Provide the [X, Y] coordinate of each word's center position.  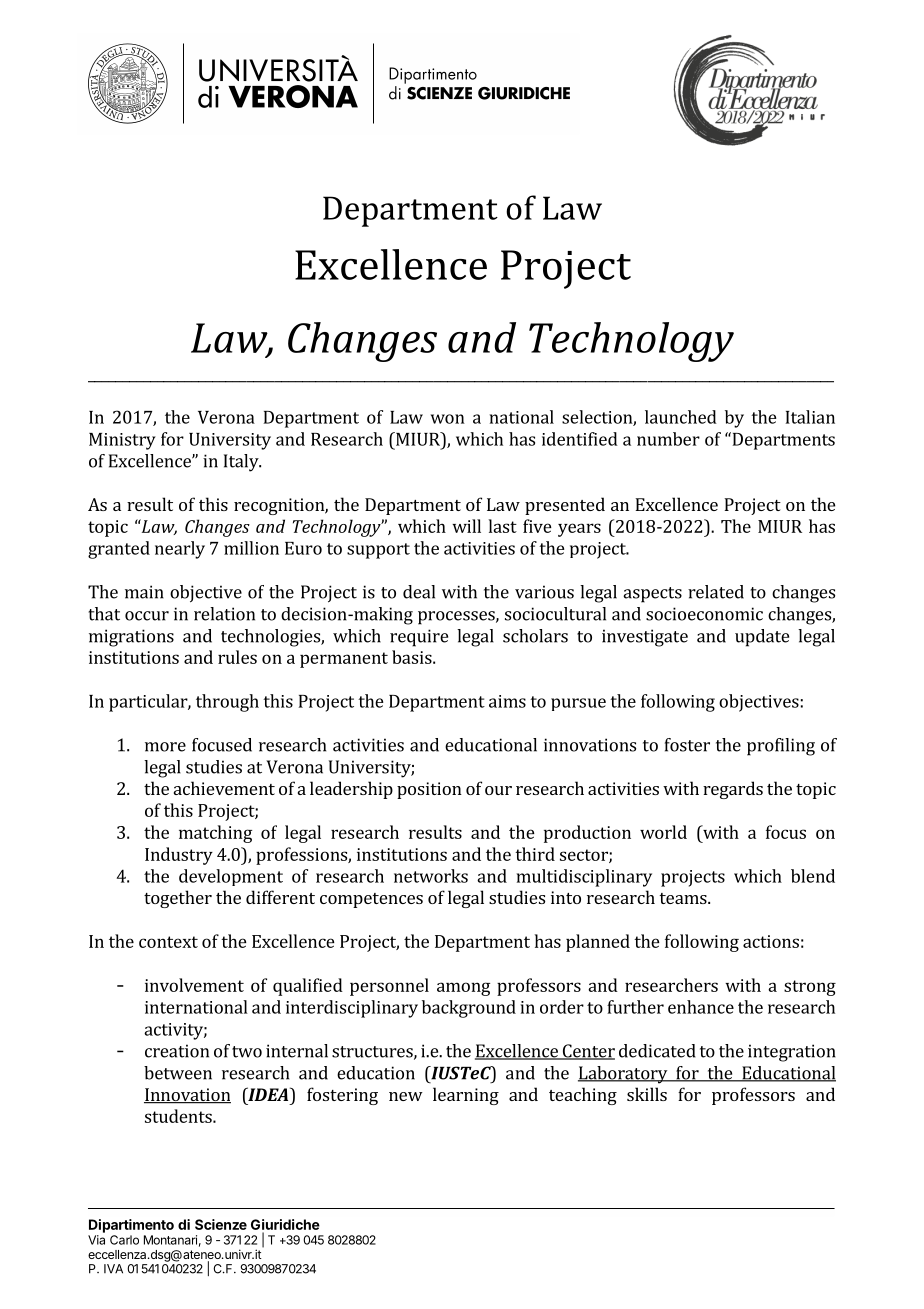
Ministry [122, 441]
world [663, 832]
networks [431, 876]
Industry [179, 856]
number [668, 439]
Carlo [124, 1240]
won [448, 419]
